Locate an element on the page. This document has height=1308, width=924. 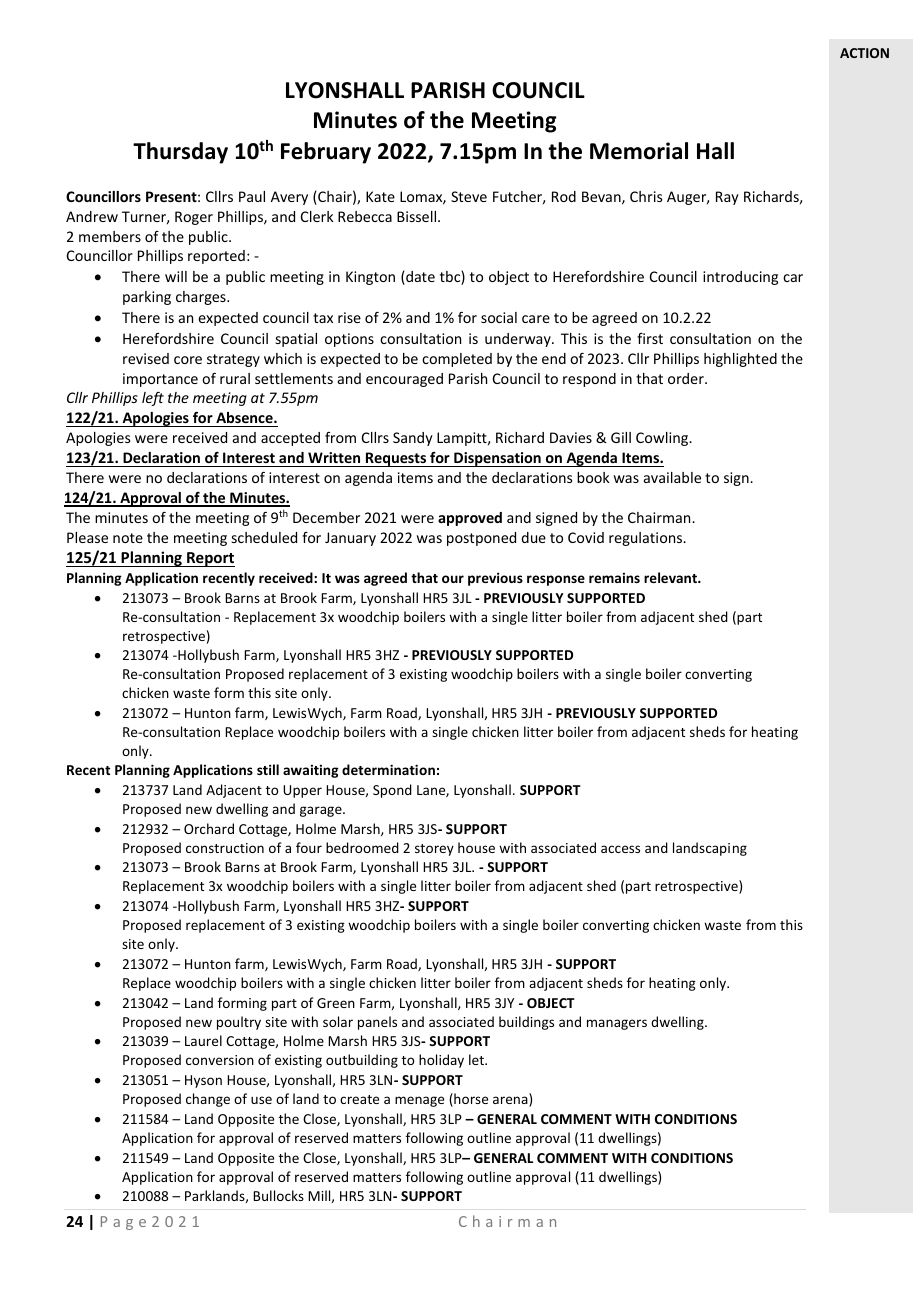
storey is located at coordinates (434, 850).
